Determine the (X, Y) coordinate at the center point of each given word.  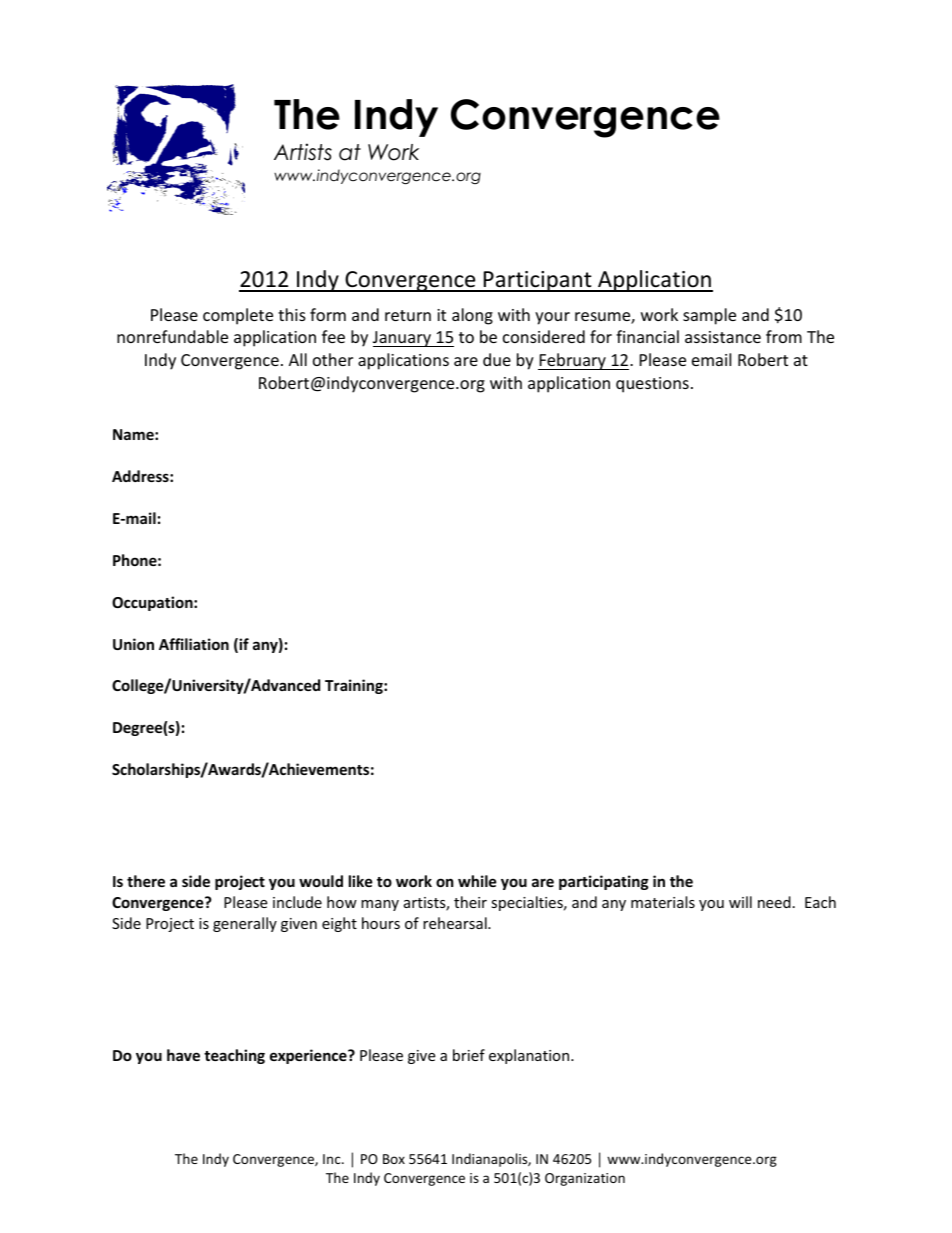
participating (604, 882)
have (183, 1055)
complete (238, 316)
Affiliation (194, 644)
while (477, 881)
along (472, 316)
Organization (585, 1179)
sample (709, 316)
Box (394, 1159)
